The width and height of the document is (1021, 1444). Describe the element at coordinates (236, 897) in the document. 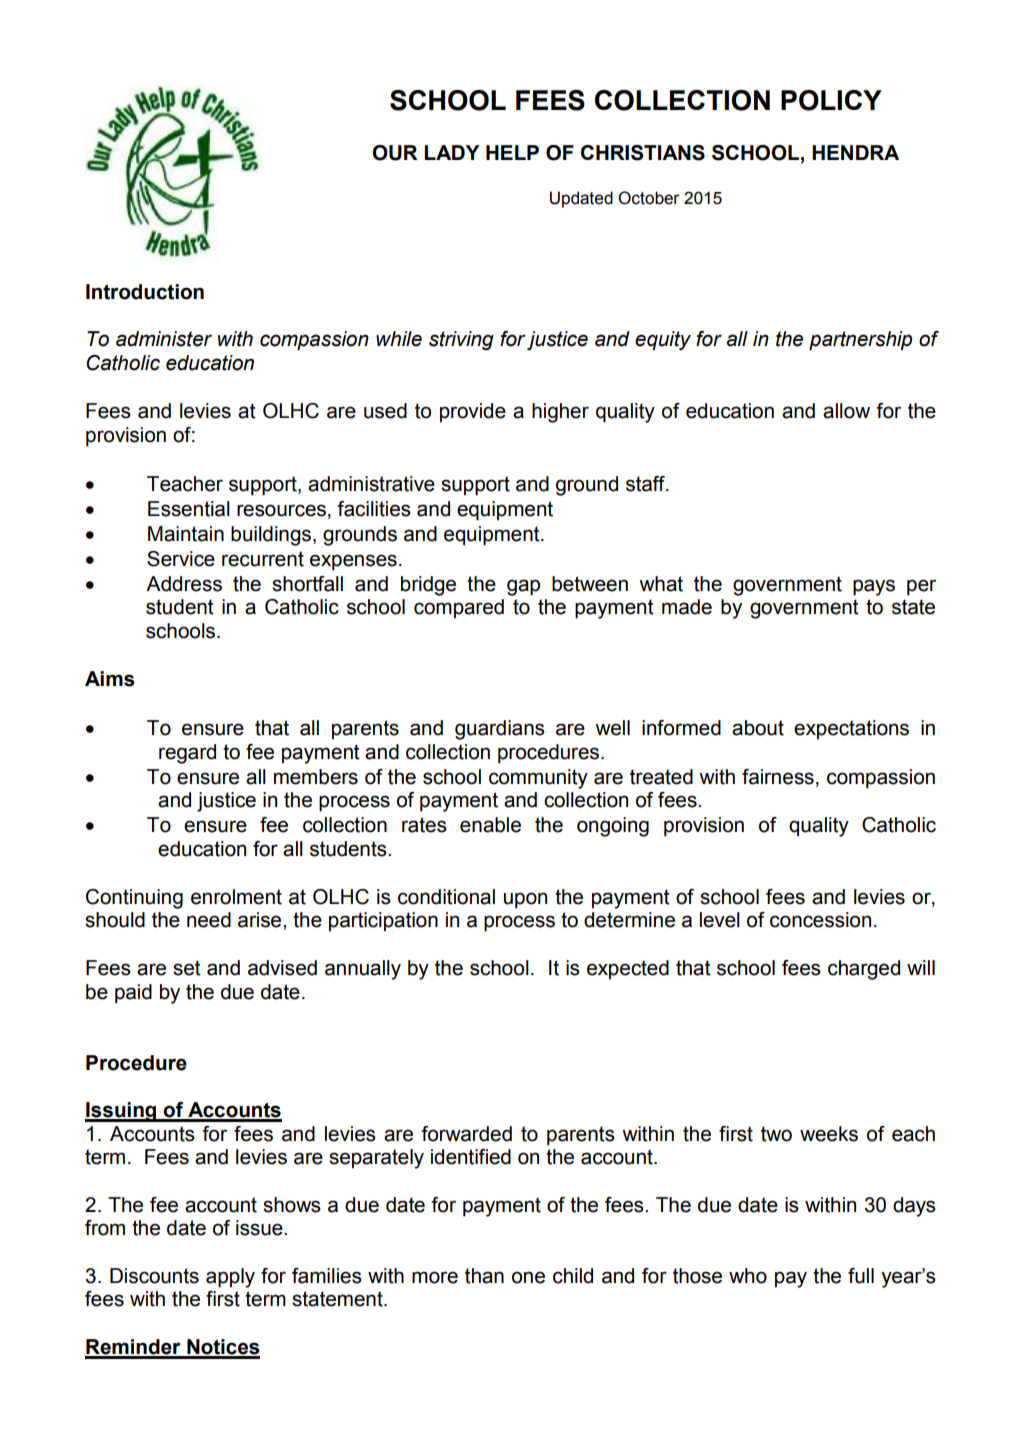

I see `enrolment` at that location.
